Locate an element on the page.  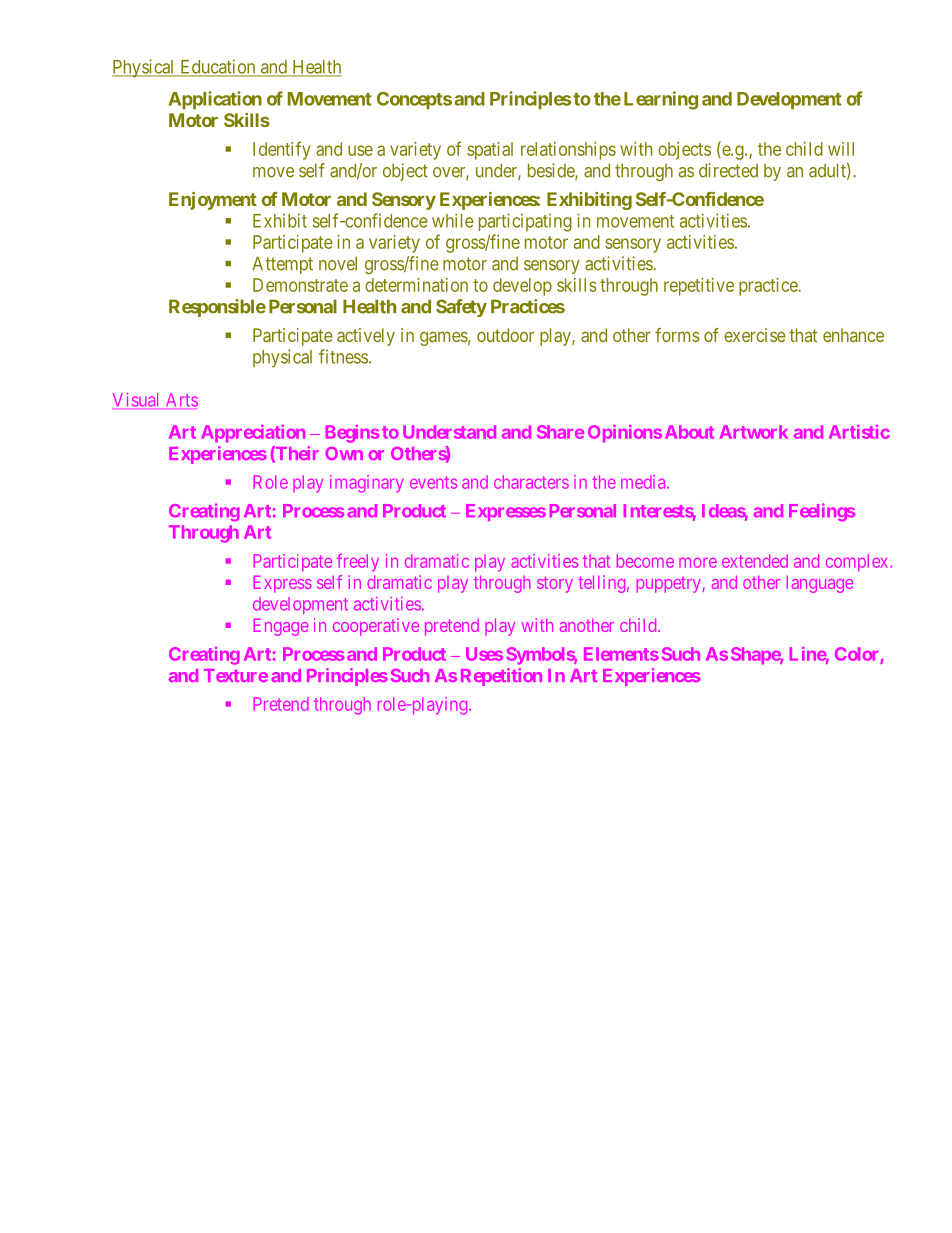
Repetition is located at coordinates (501, 677).
